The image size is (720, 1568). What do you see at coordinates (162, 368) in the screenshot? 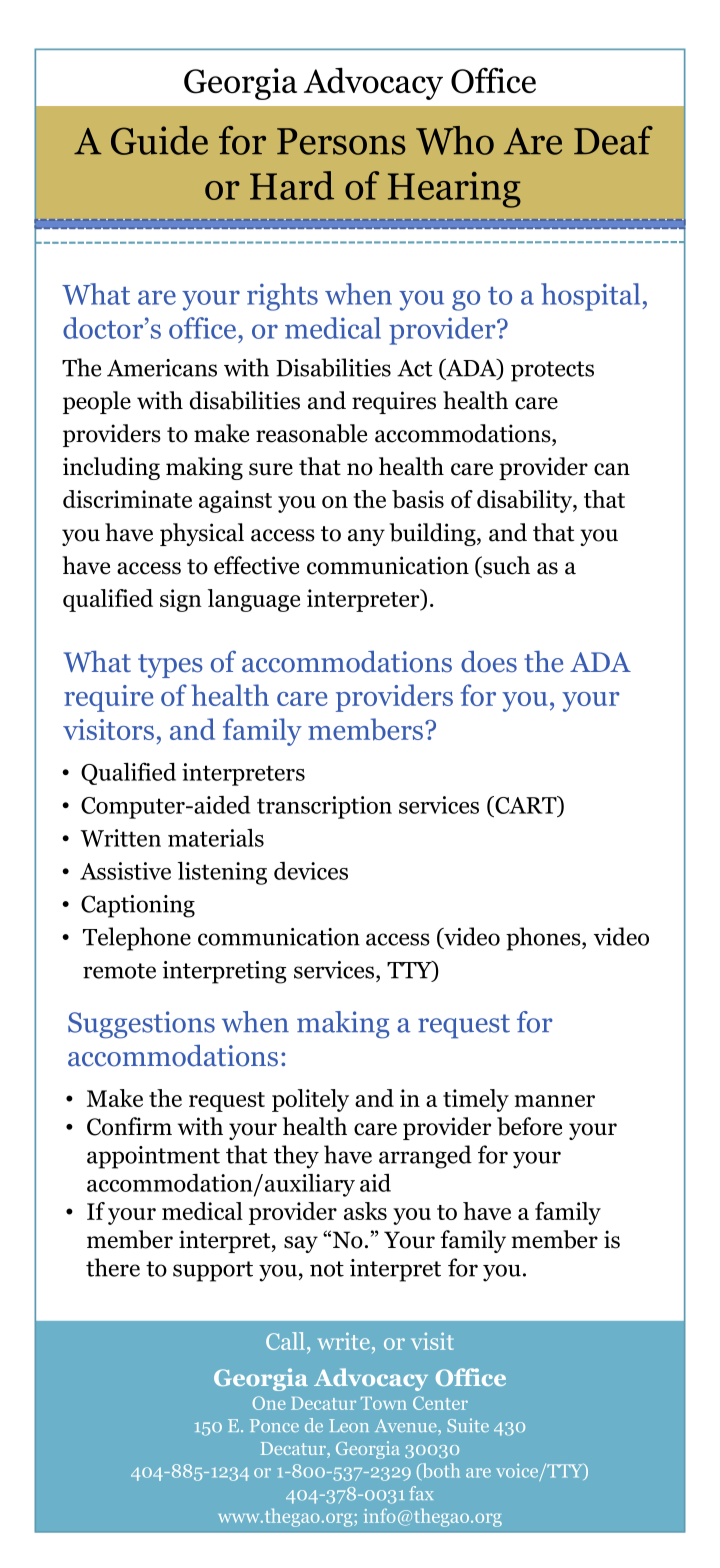
I see `Americans` at bounding box center [162, 368].
